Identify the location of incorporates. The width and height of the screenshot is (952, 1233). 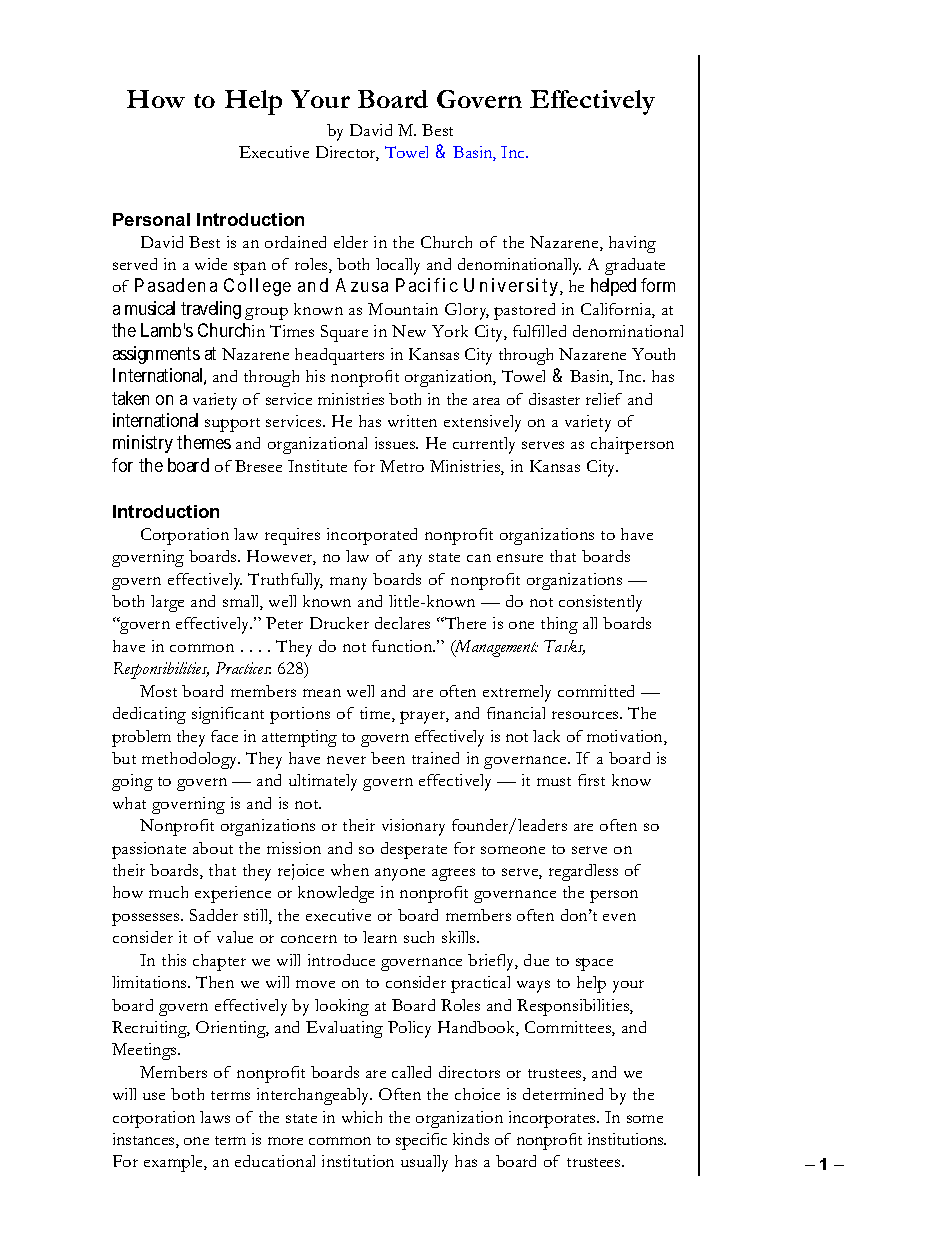
(553, 1119).
